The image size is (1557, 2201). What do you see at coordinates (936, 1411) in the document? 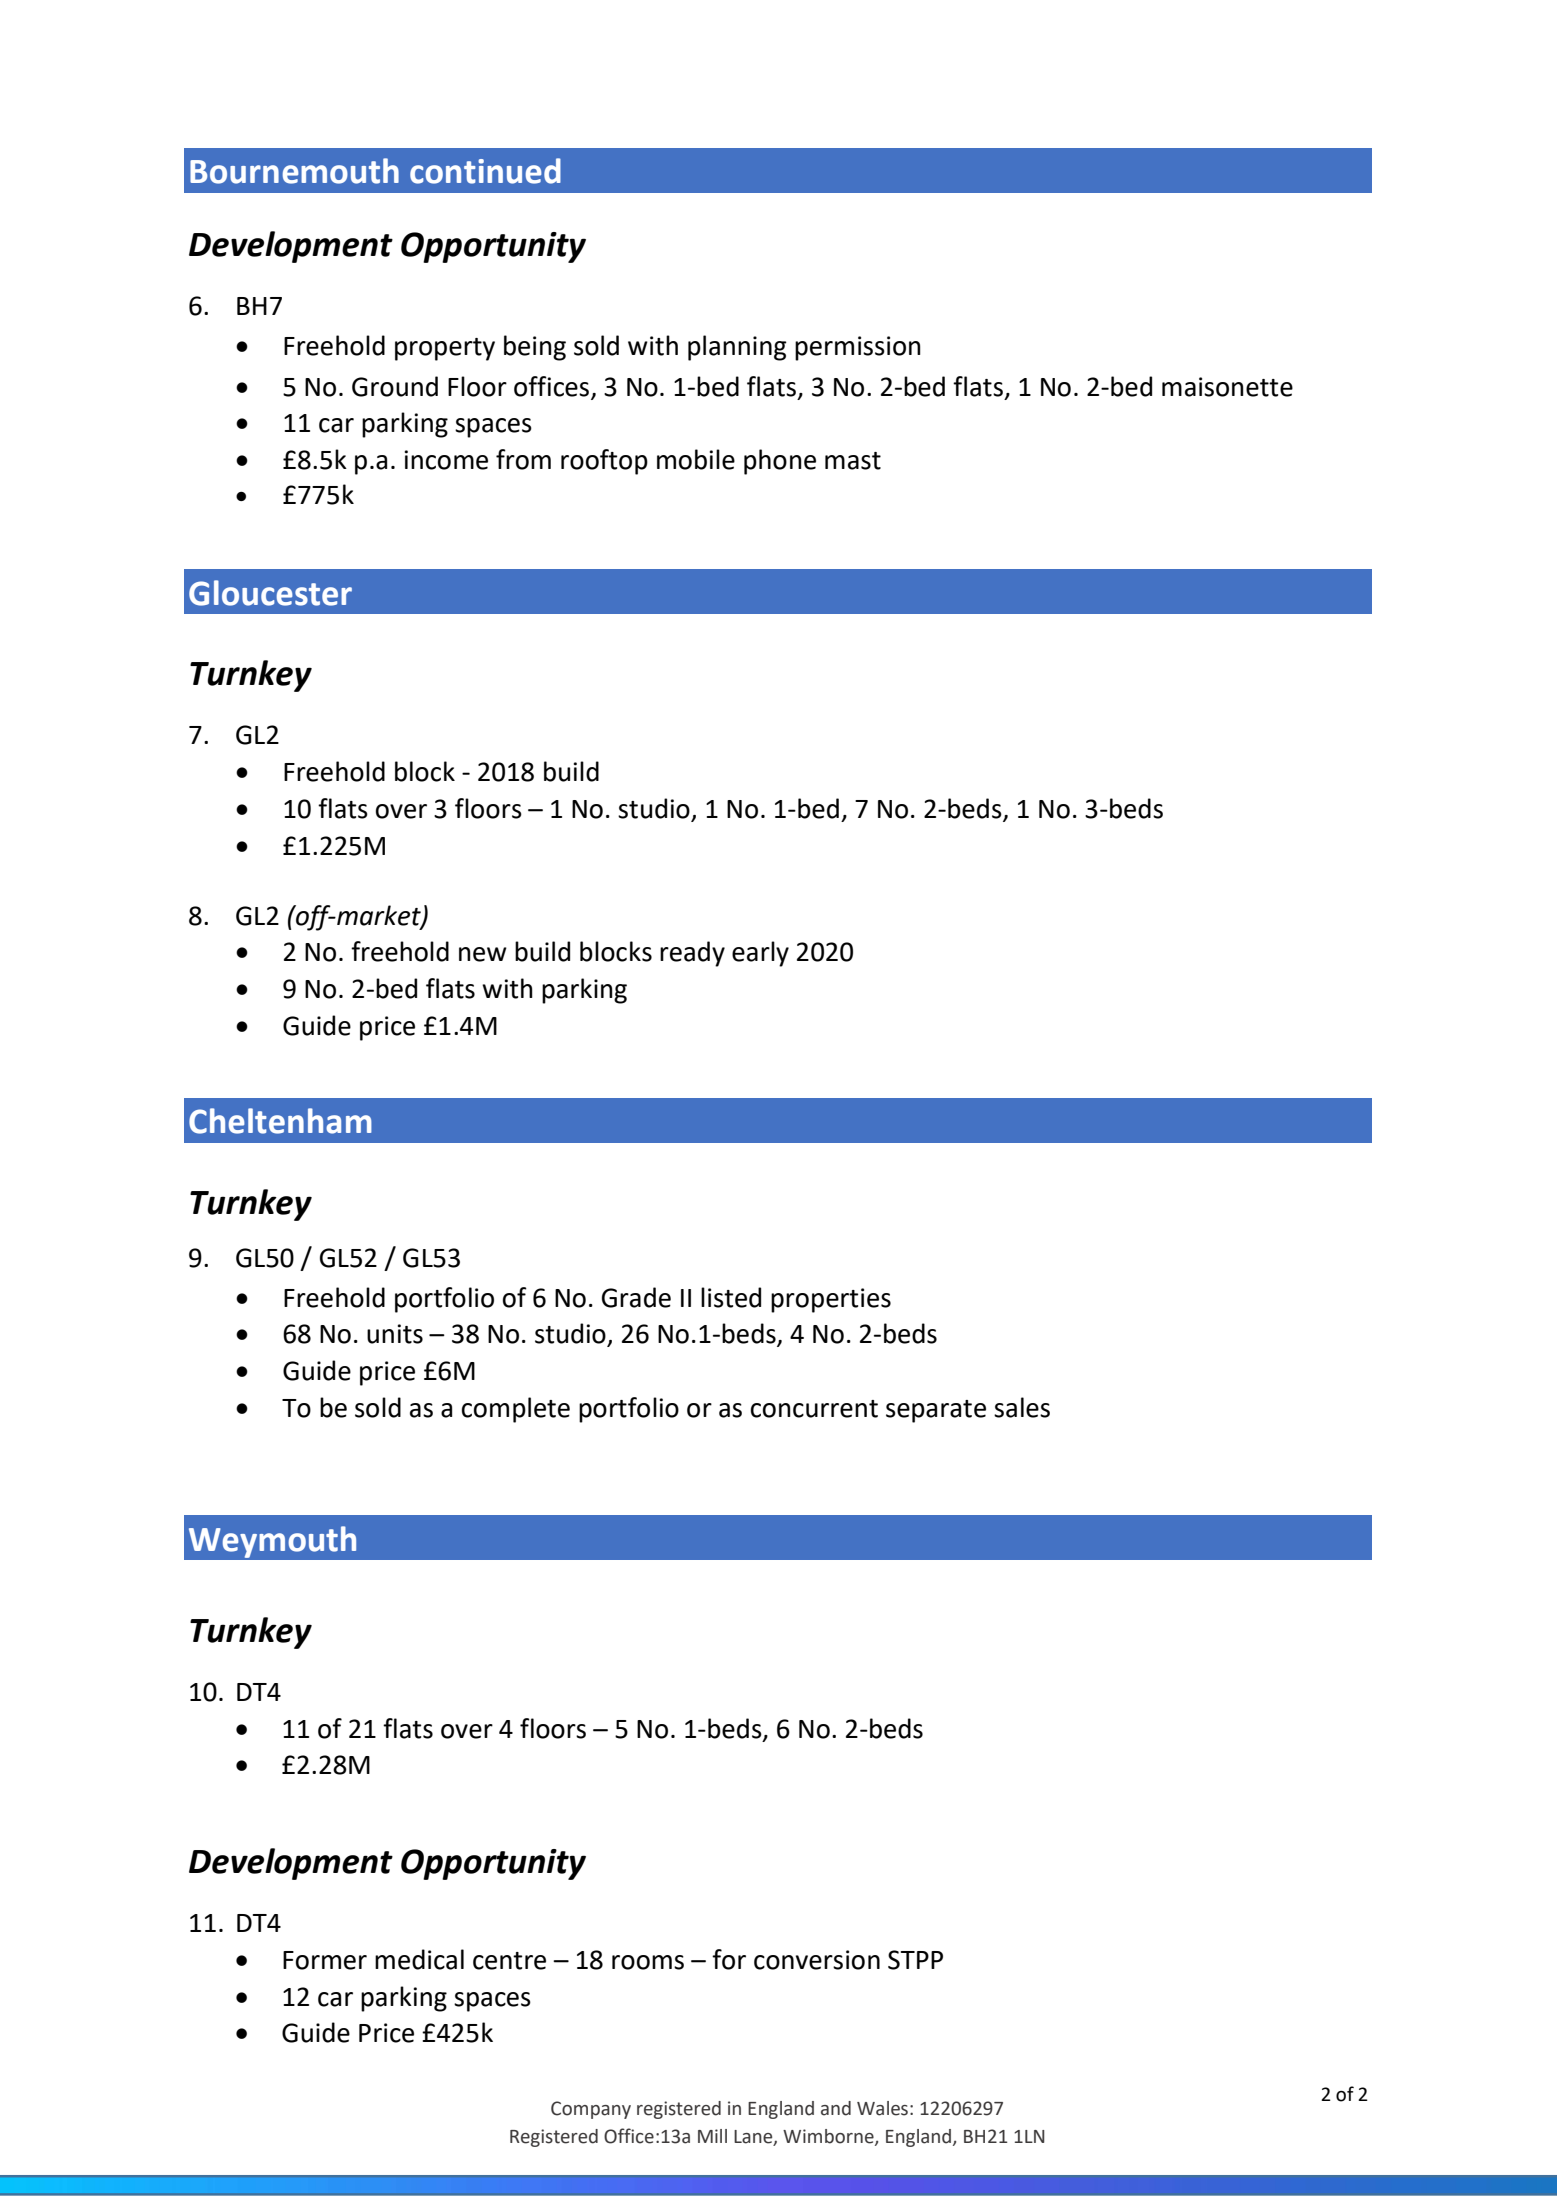
I see `separate` at bounding box center [936, 1411].
